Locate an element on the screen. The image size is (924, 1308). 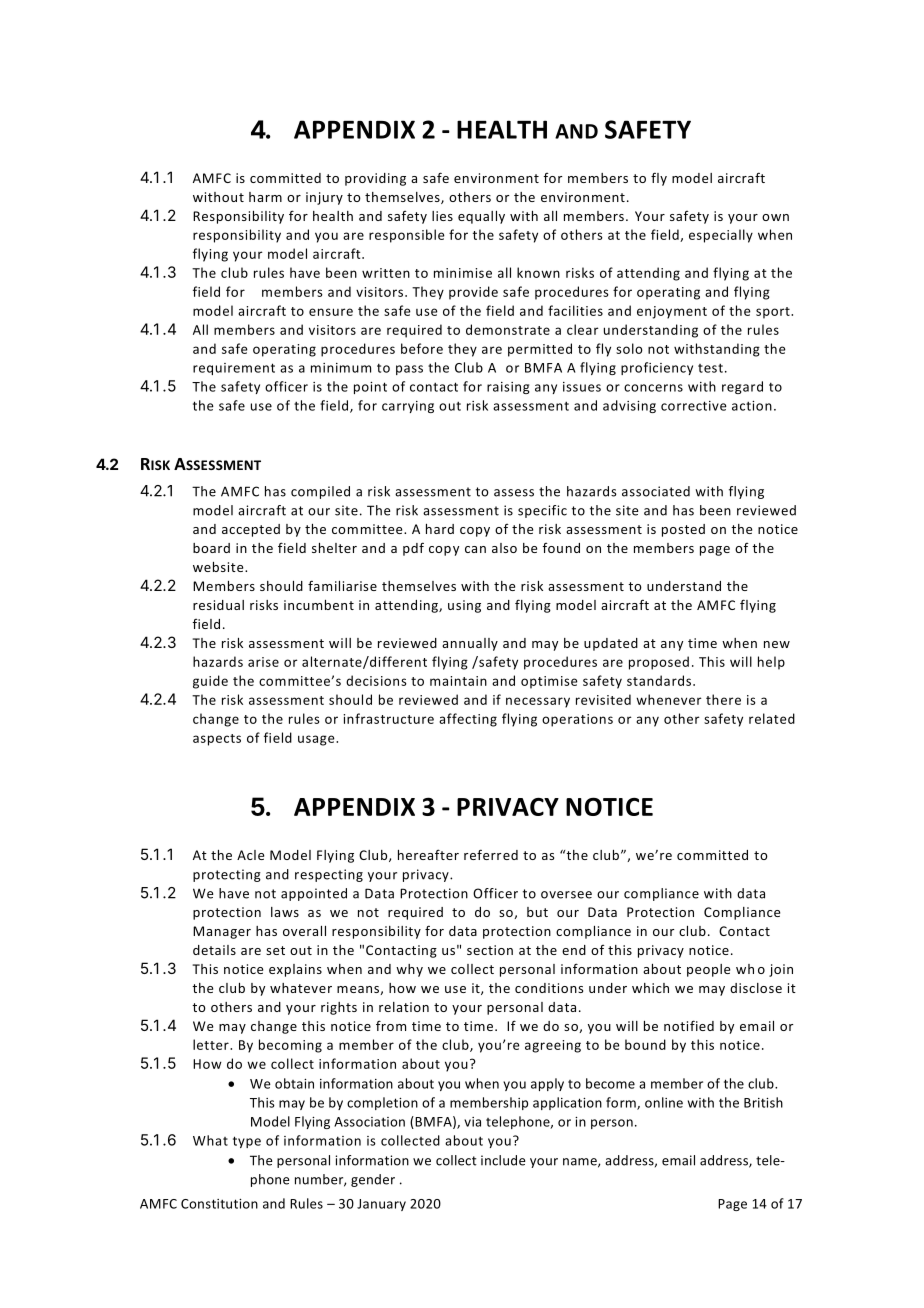
raising is located at coordinates (508, 388).
